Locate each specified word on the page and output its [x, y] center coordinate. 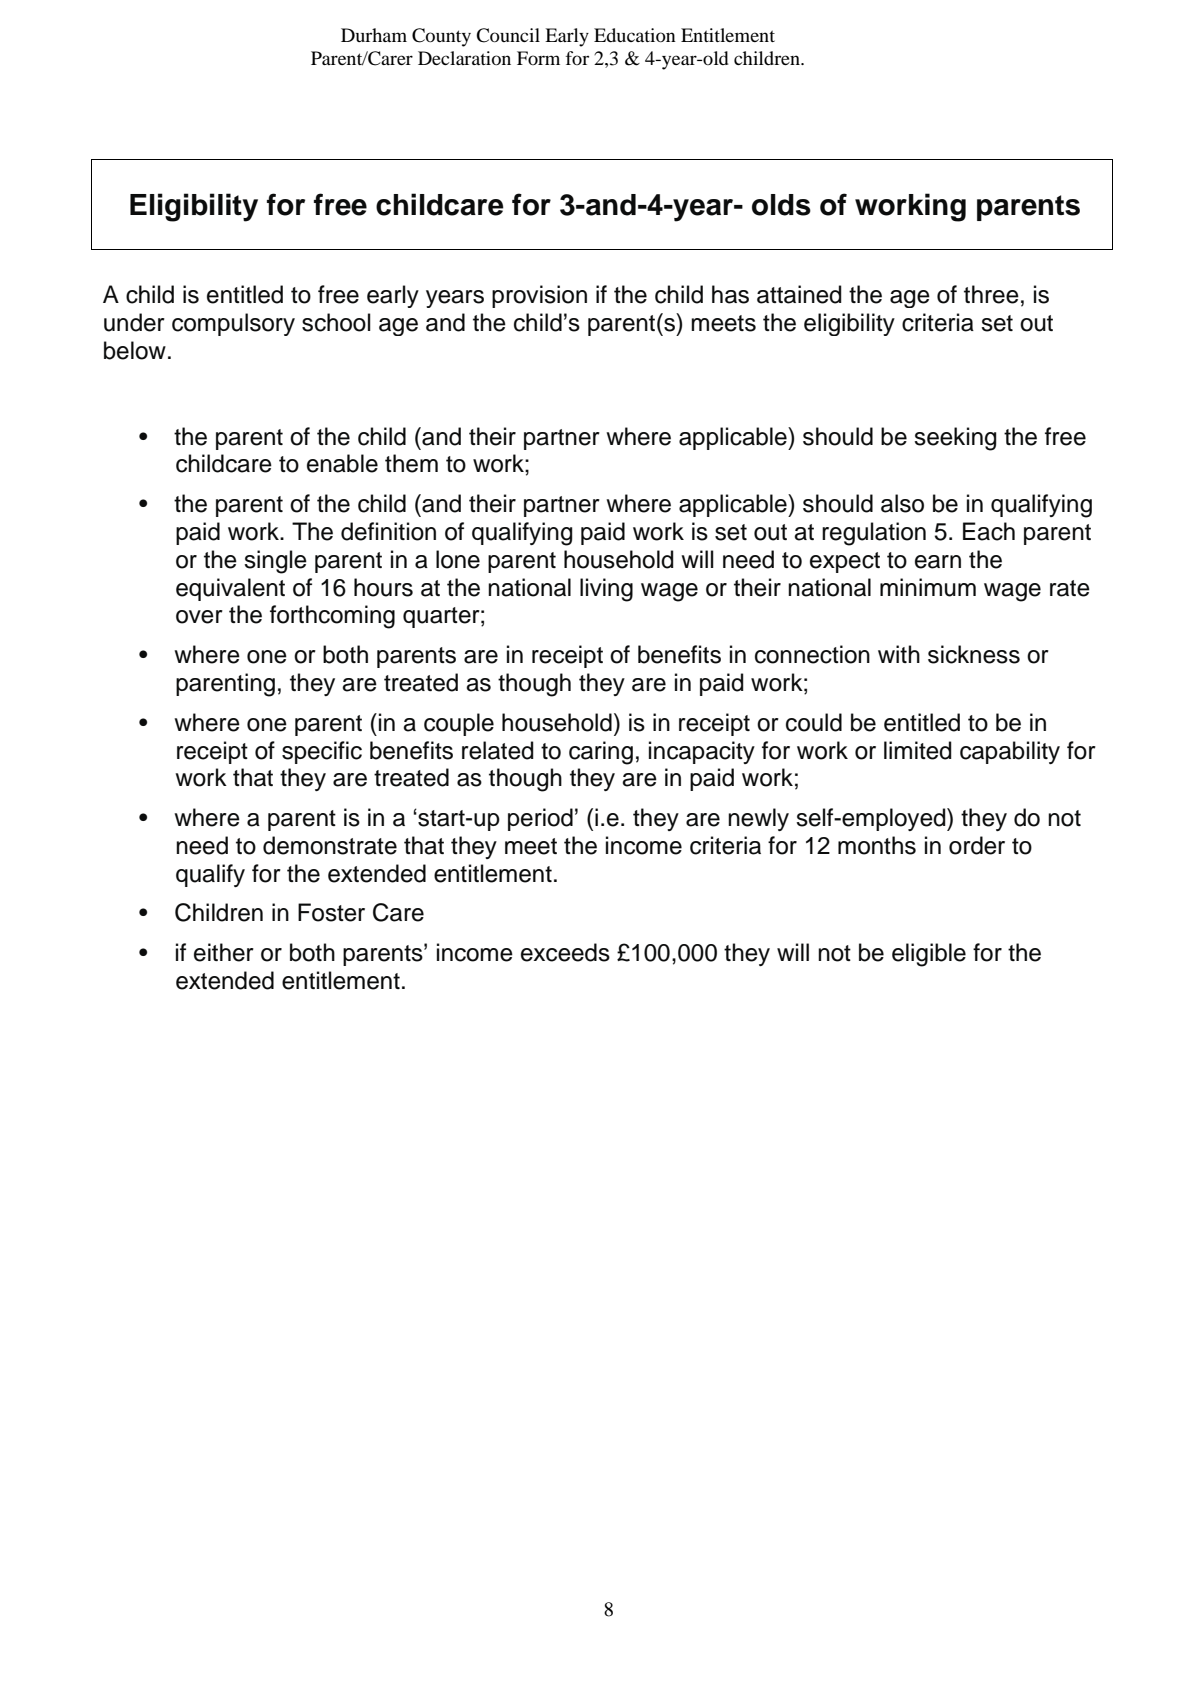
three [991, 294]
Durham [374, 35]
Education [635, 35]
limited [918, 750]
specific [322, 752]
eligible [929, 955]
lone [458, 559]
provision [539, 296]
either [224, 952]
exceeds [565, 952]
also [902, 503]
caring [601, 753]
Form [538, 58]
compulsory [233, 324]
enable [342, 463]
